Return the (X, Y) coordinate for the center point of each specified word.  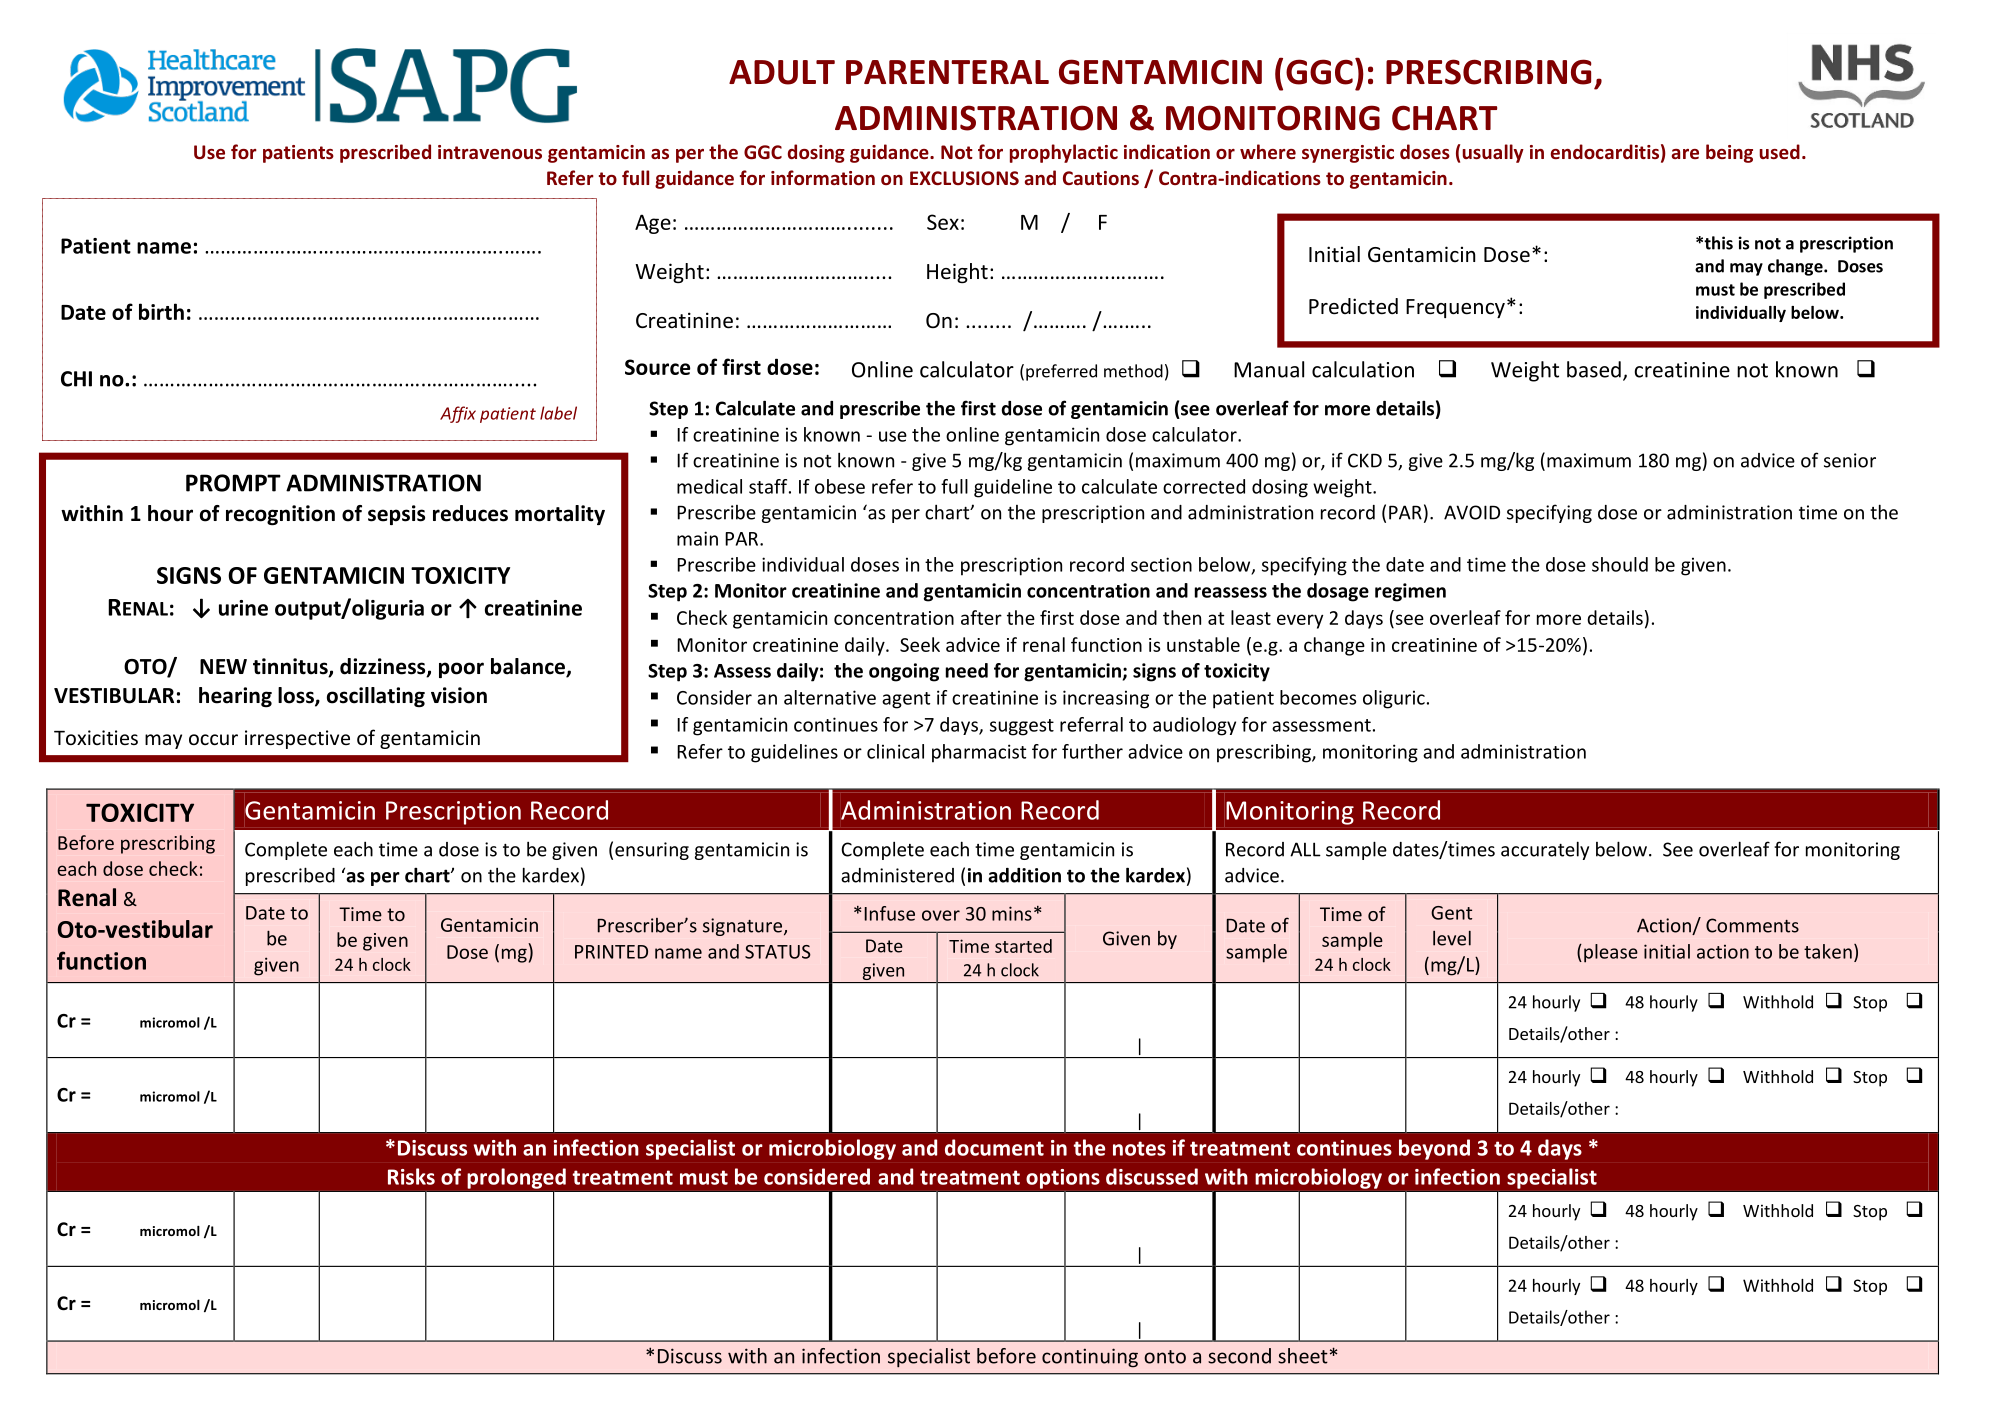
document (994, 1147)
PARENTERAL (947, 72)
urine (243, 608)
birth (161, 311)
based (1594, 369)
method (1133, 371)
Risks (411, 1176)
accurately (1545, 850)
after (981, 617)
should (1620, 564)
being (1729, 153)
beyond (1434, 1149)
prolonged (516, 1178)
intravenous (490, 152)
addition (1024, 875)
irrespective (297, 739)
